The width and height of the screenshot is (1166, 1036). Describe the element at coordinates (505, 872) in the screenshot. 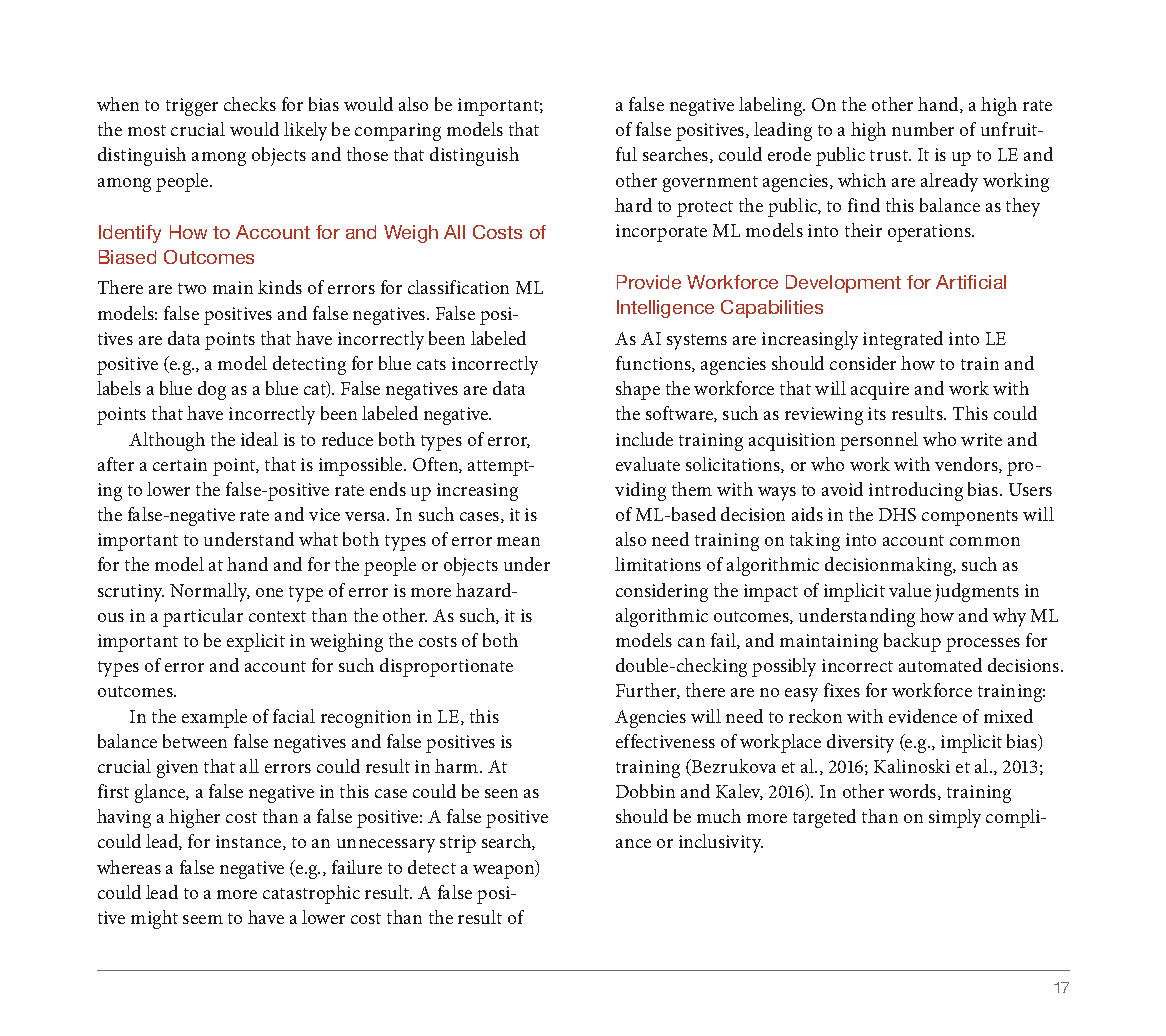

I see `weapon` at that location.
